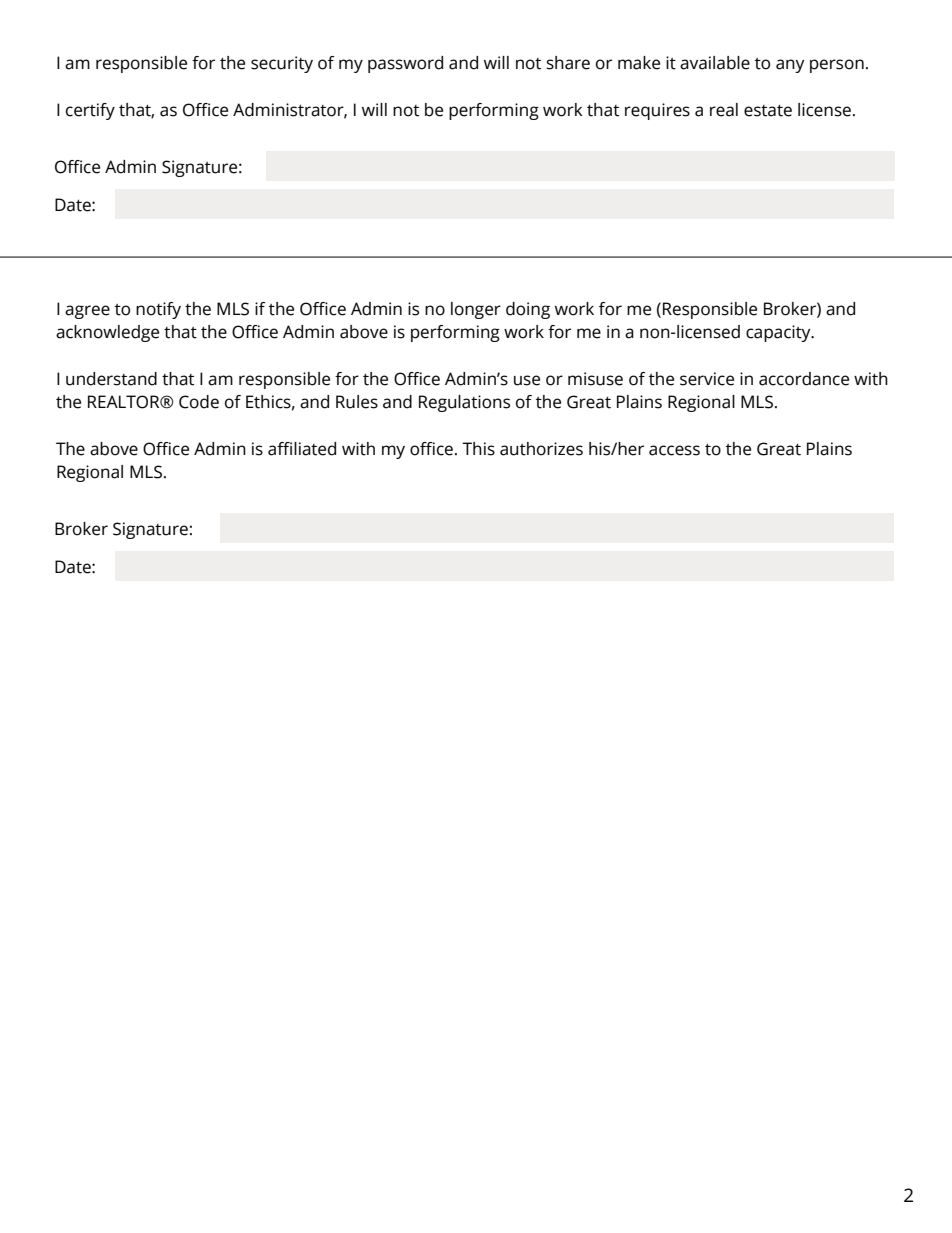 This screenshot has width=952, height=1233. What do you see at coordinates (302, 449) in the screenshot?
I see `affiliated` at bounding box center [302, 449].
